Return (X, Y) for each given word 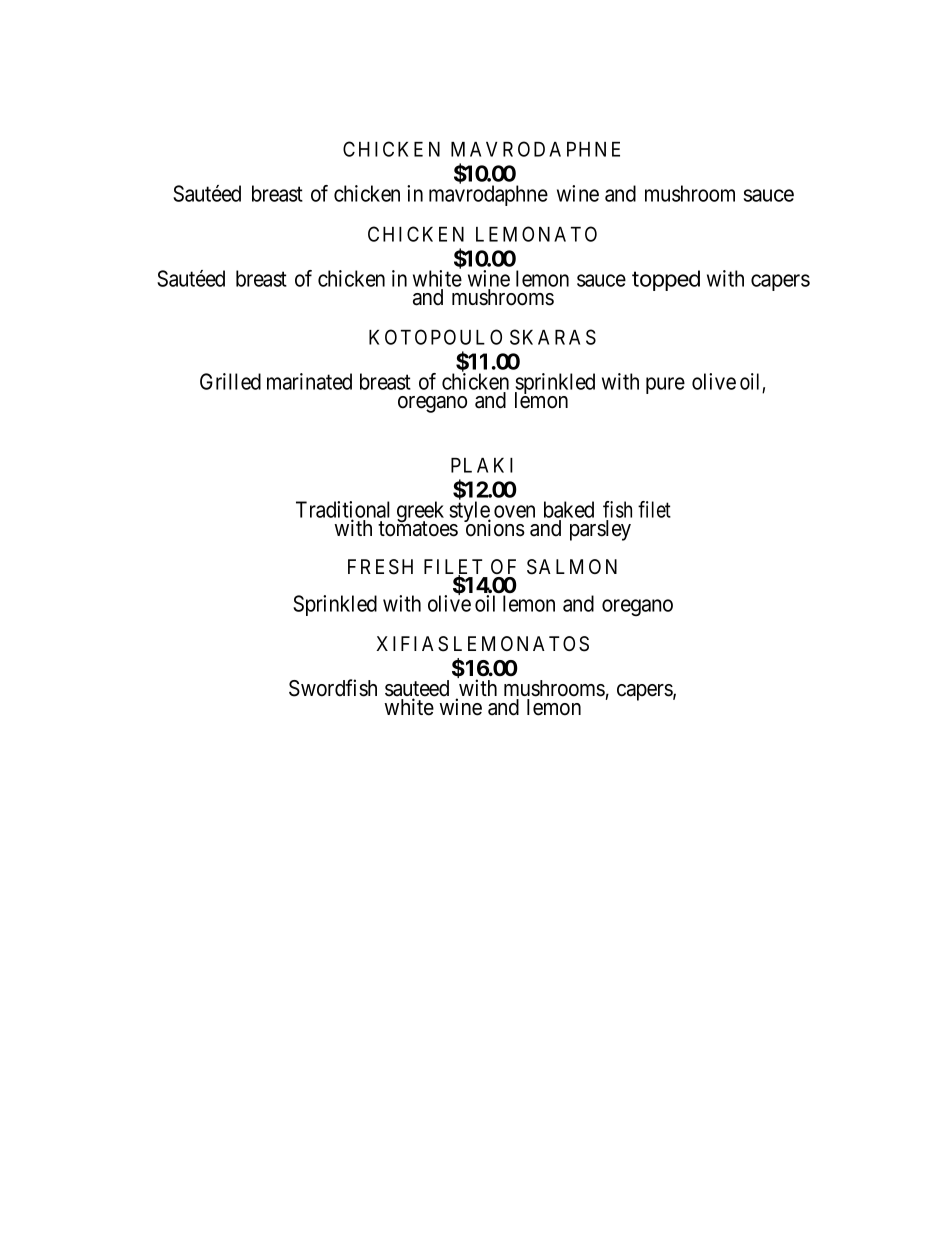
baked (569, 509)
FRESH (380, 567)
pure (665, 385)
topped (666, 280)
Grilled (230, 381)
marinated (309, 381)
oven (514, 511)
